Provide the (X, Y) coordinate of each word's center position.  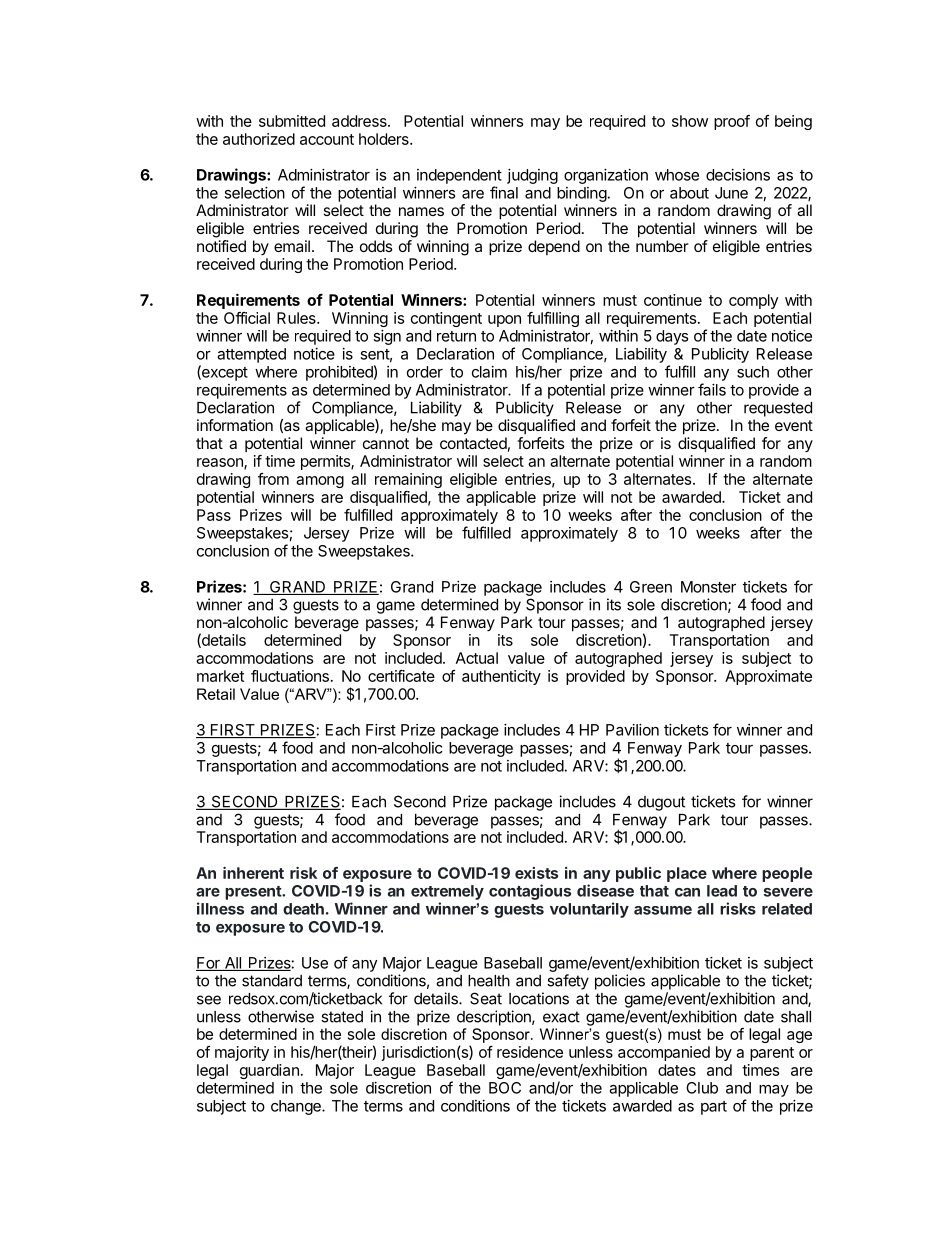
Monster (708, 587)
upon (504, 321)
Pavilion (632, 730)
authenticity (501, 677)
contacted (473, 443)
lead (722, 891)
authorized (259, 139)
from (273, 479)
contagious (530, 892)
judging (532, 176)
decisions (738, 175)
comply (754, 301)
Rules (297, 318)
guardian (269, 1071)
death (303, 909)
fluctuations (290, 676)
